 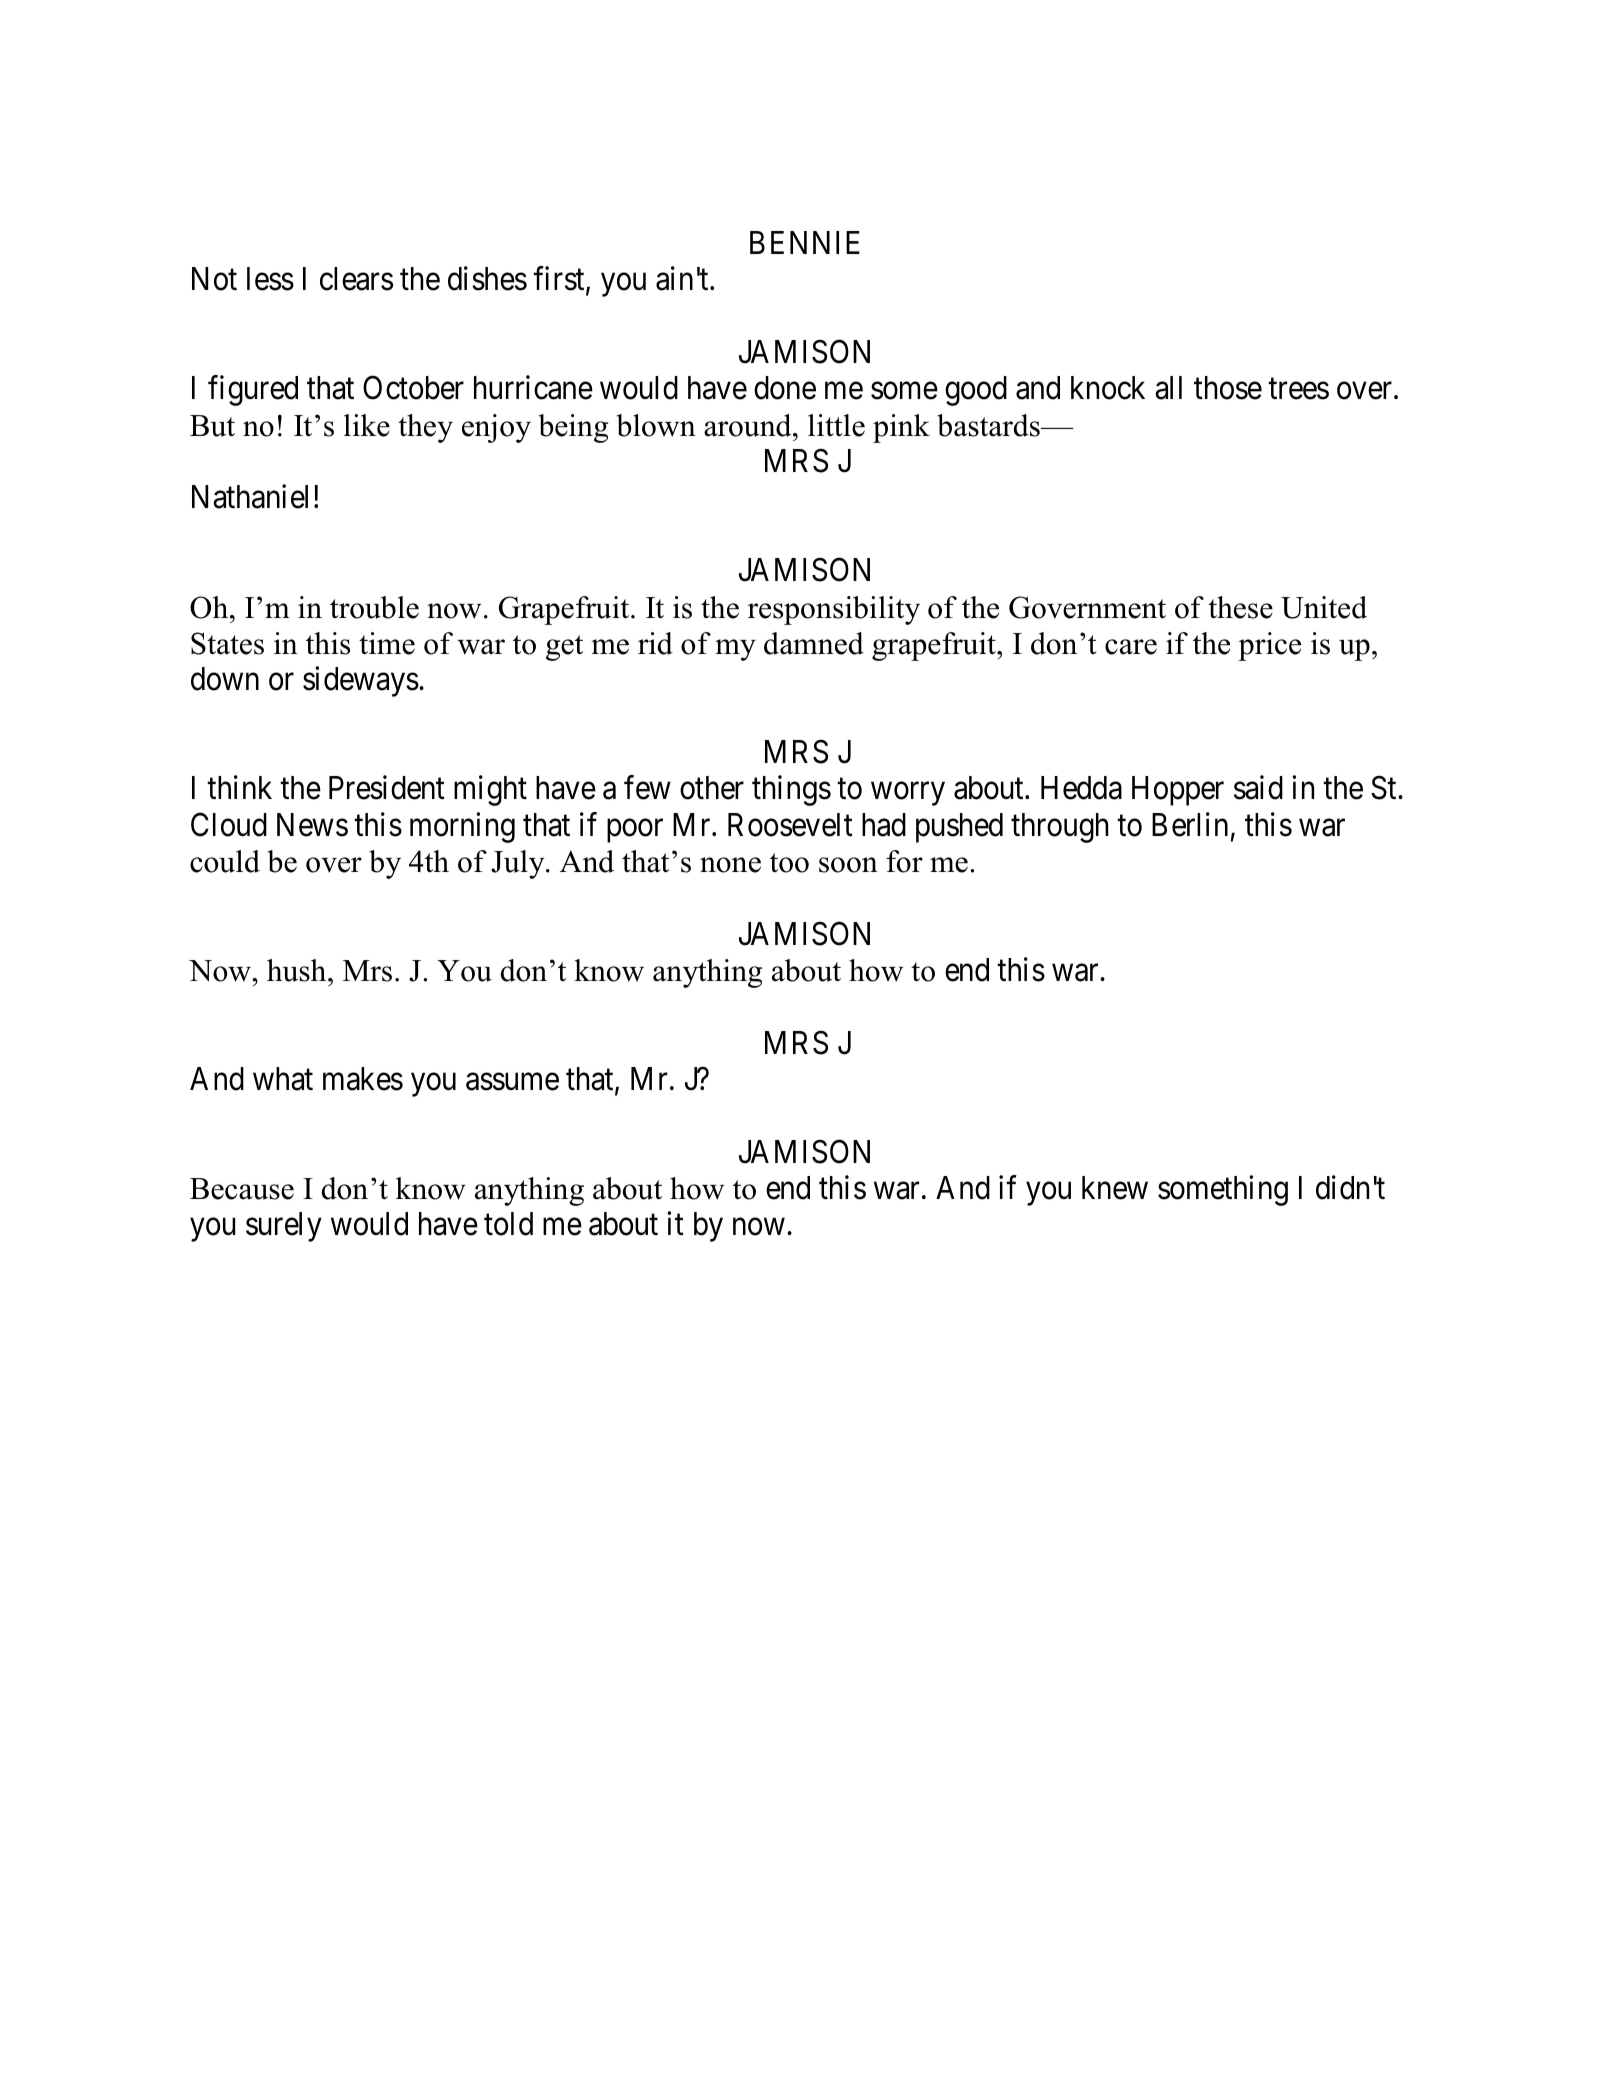 What do you see at coordinates (1190, 824) in the image?
I see `Berlin` at bounding box center [1190, 824].
